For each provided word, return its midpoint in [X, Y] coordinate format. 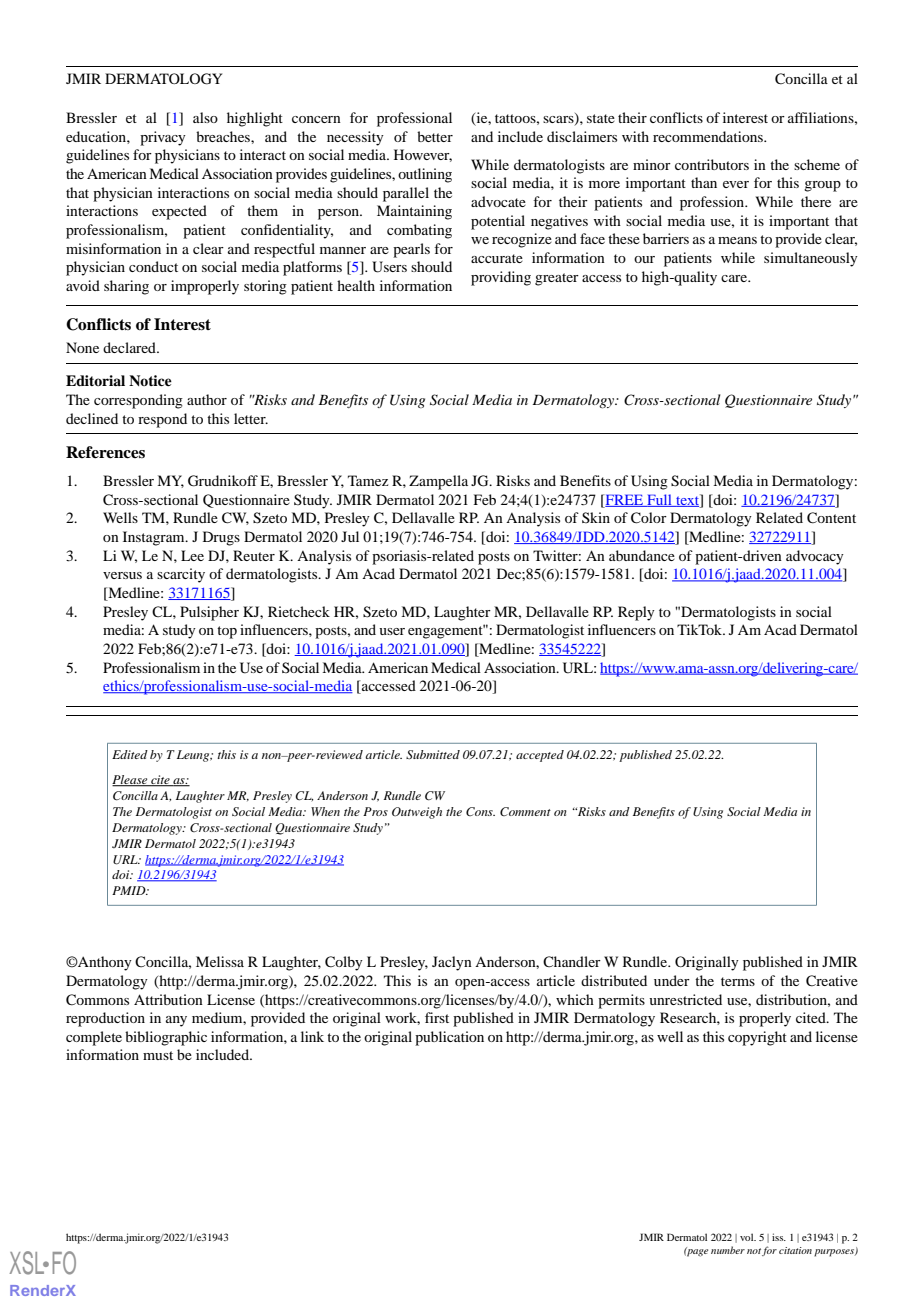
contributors [712, 164]
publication [449, 1038]
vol [748, 1237]
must [158, 1055]
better [435, 136]
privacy [163, 138]
